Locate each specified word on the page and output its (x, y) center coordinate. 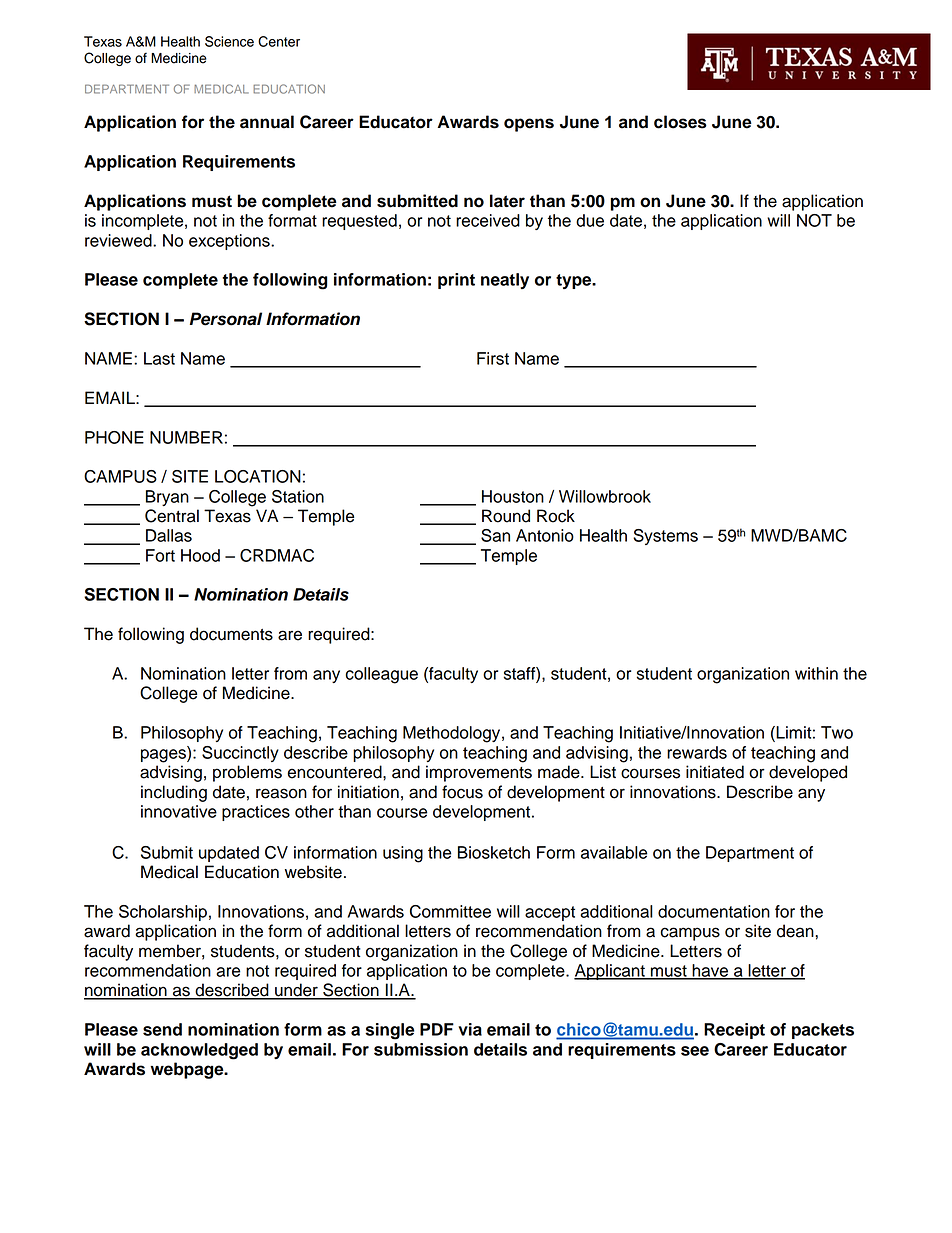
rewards (697, 752)
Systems (665, 537)
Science (229, 41)
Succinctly (240, 754)
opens (529, 125)
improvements (479, 773)
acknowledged (199, 1051)
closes (680, 122)
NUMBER (186, 437)
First (493, 358)
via (470, 1029)
